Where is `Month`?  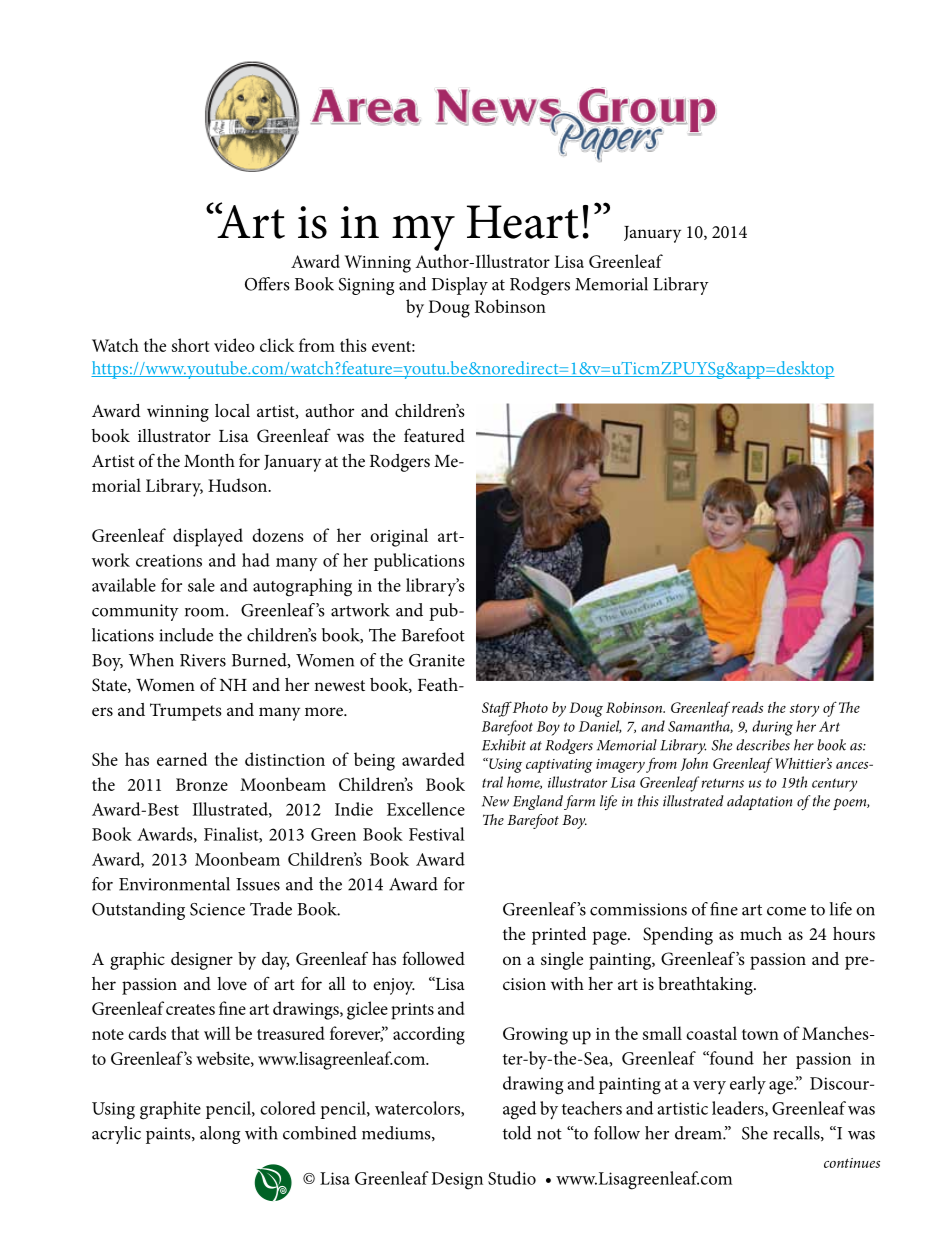
Month is located at coordinates (209, 460).
